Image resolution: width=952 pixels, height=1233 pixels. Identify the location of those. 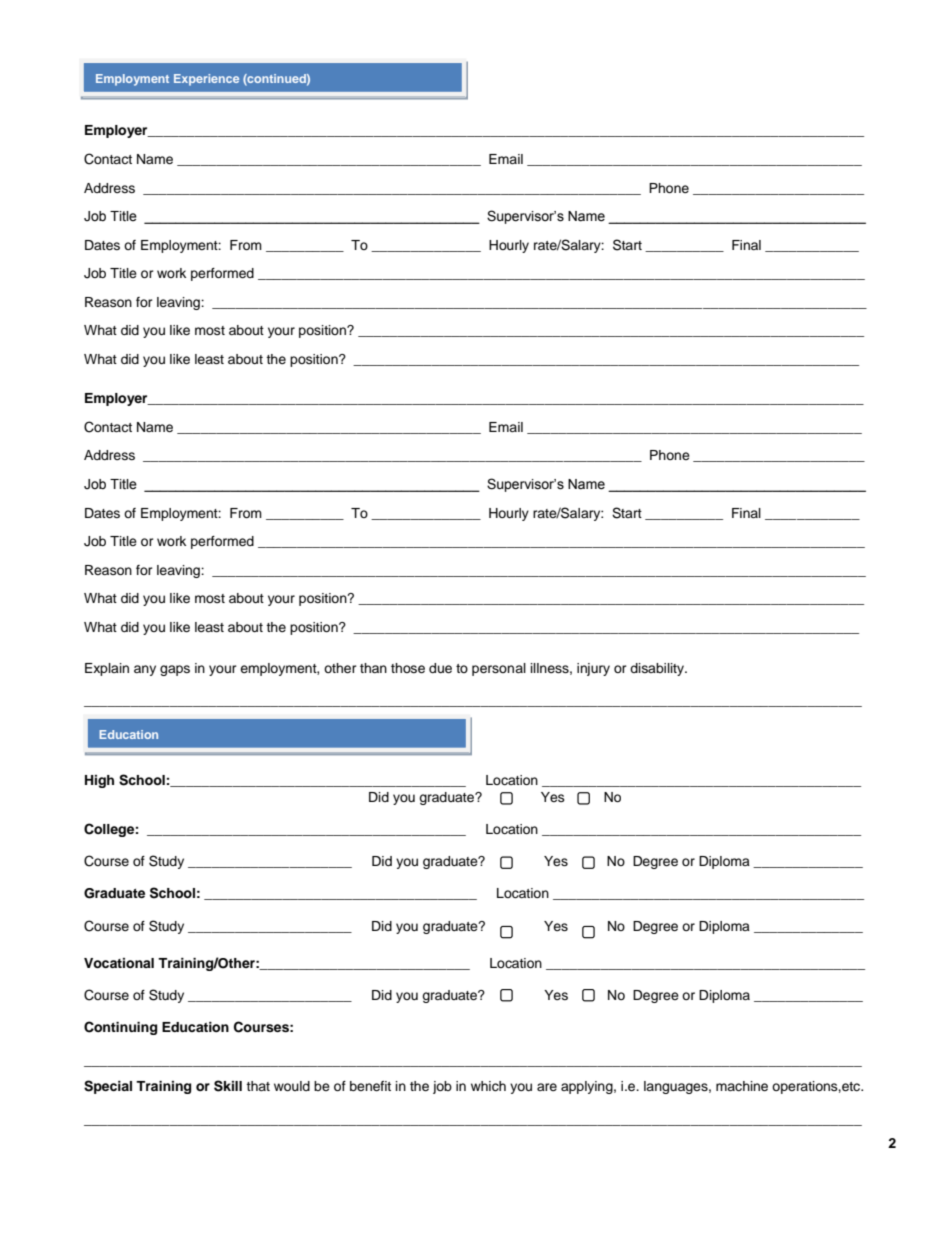
(408, 668).
